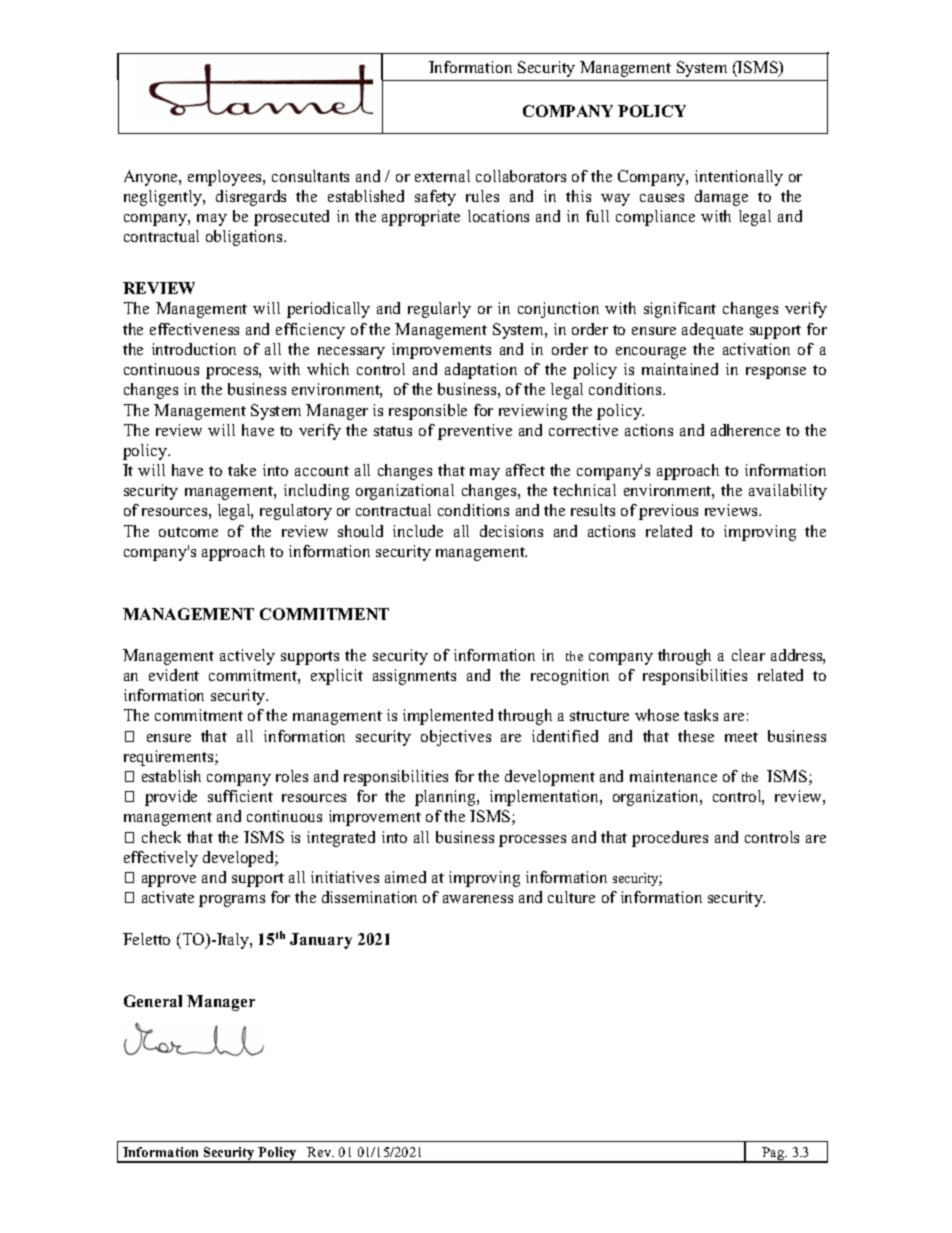 The image size is (952, 1233). What do you see at coordinates (680, 369) in the image?
I see `maintained` at bounding box center [680, 369].
